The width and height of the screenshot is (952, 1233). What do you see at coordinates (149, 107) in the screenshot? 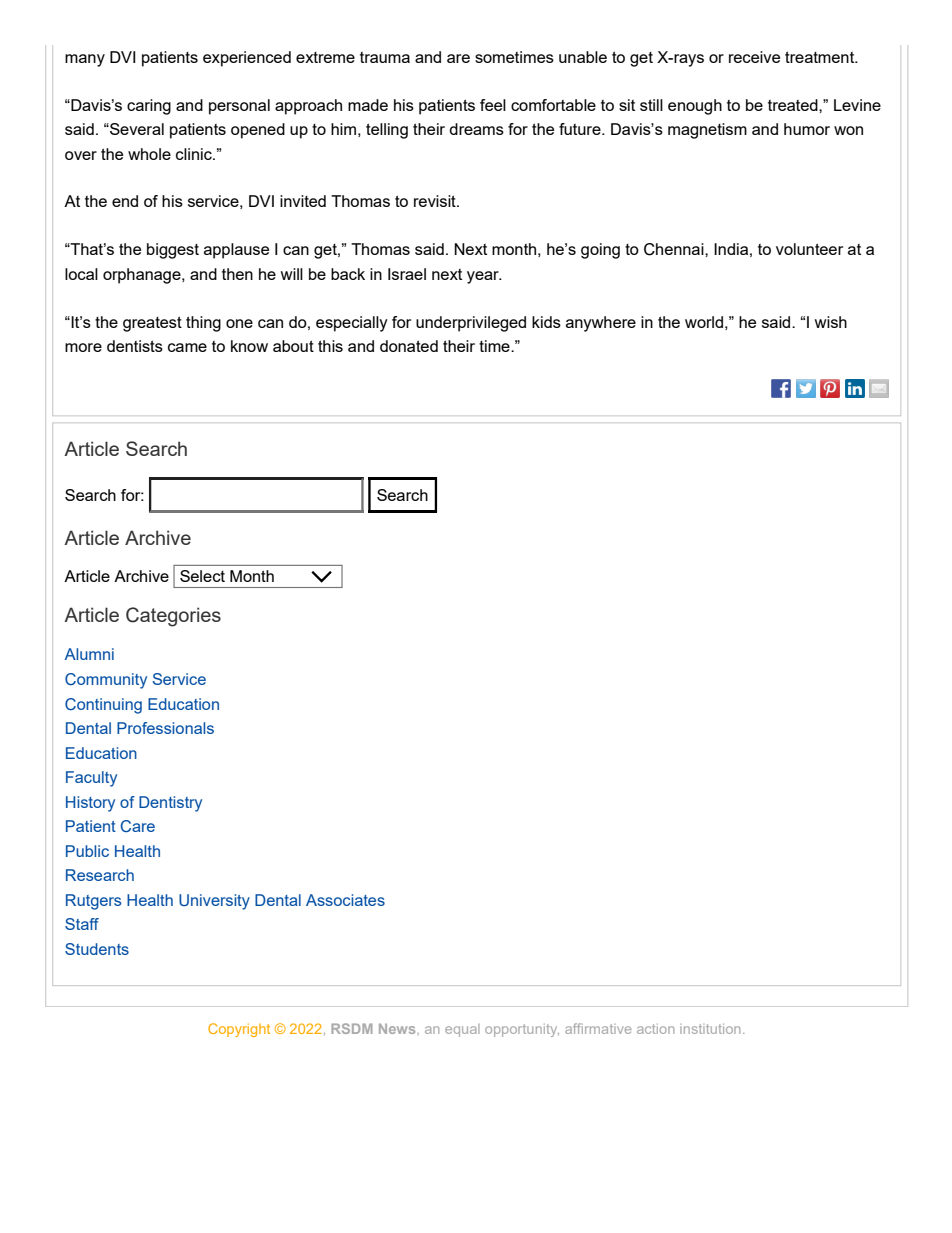
I see `caring` at bounding box center [149, 107].
